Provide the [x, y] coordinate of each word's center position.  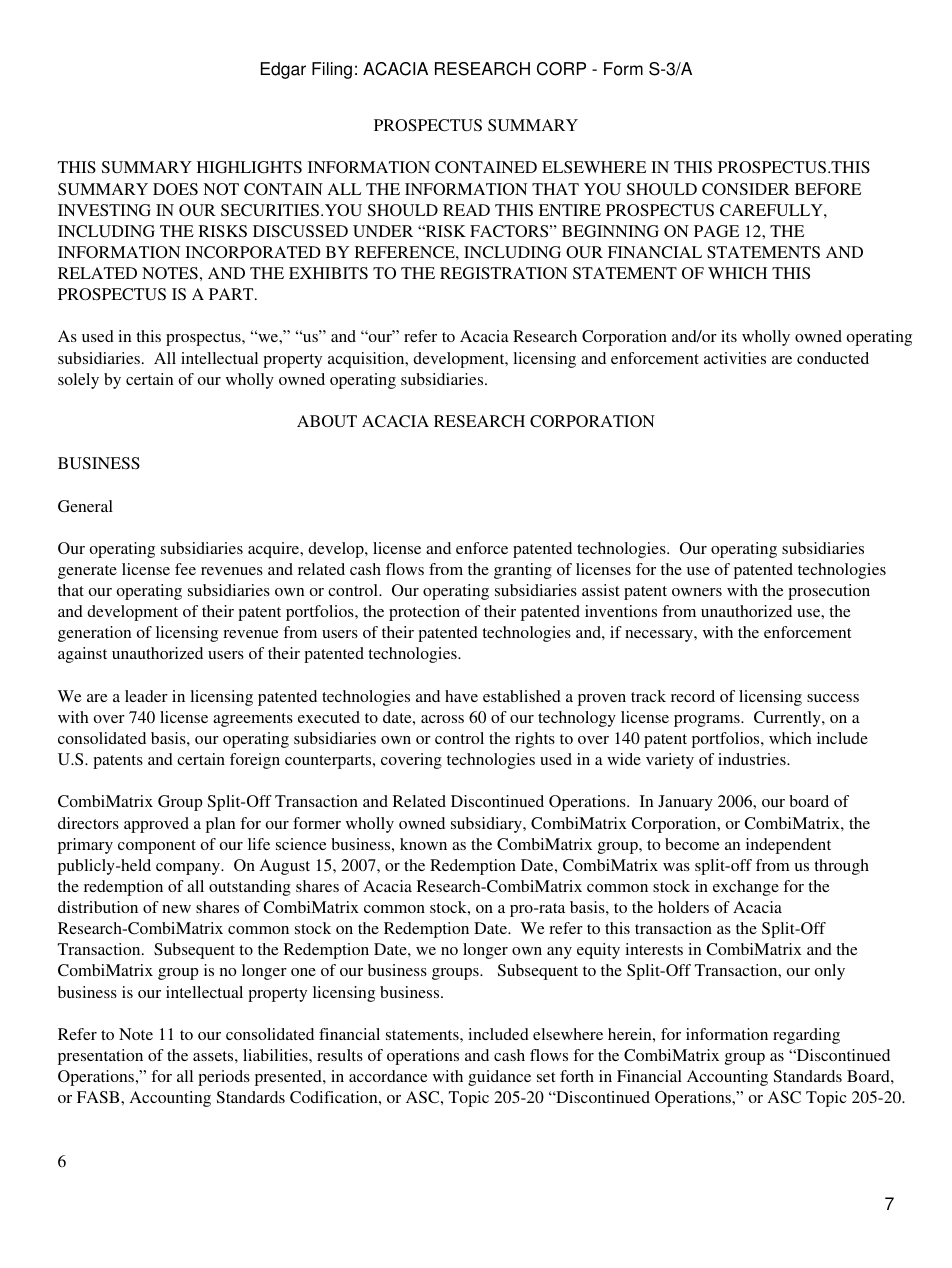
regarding [806, 1036]
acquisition [367, 360]
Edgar [283, 70]
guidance [499, 1078]
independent [788, 846]
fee [185, 569]
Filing [332, 70]
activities [735, 358]
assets [214, 1056]
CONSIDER [746, 189]
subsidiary [487, 825]
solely [78, 381]
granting [523, 571]
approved [156, 825]
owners [697, 592]
